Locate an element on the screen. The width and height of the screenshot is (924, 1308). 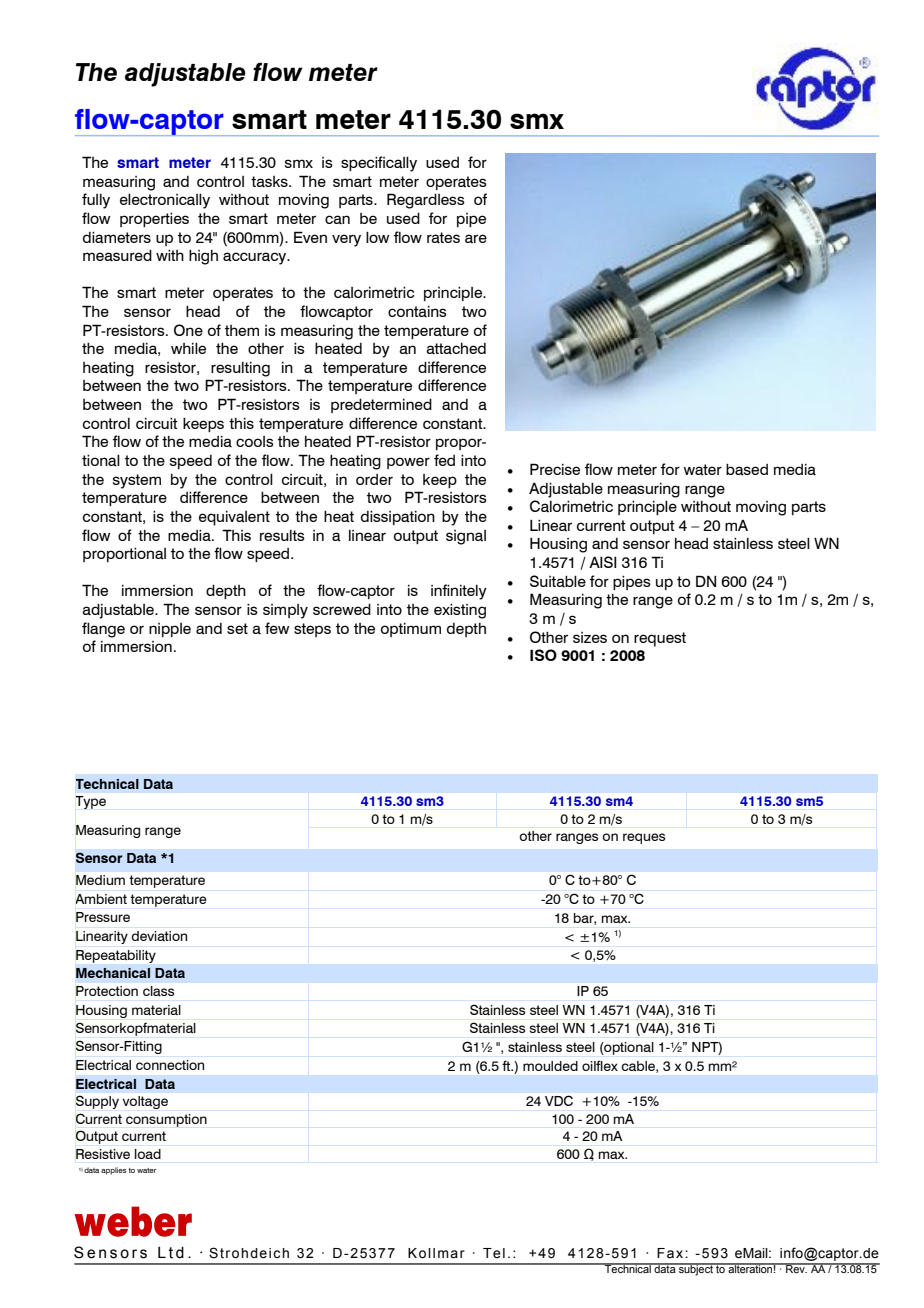
system is located at coordinates (137, 481).
